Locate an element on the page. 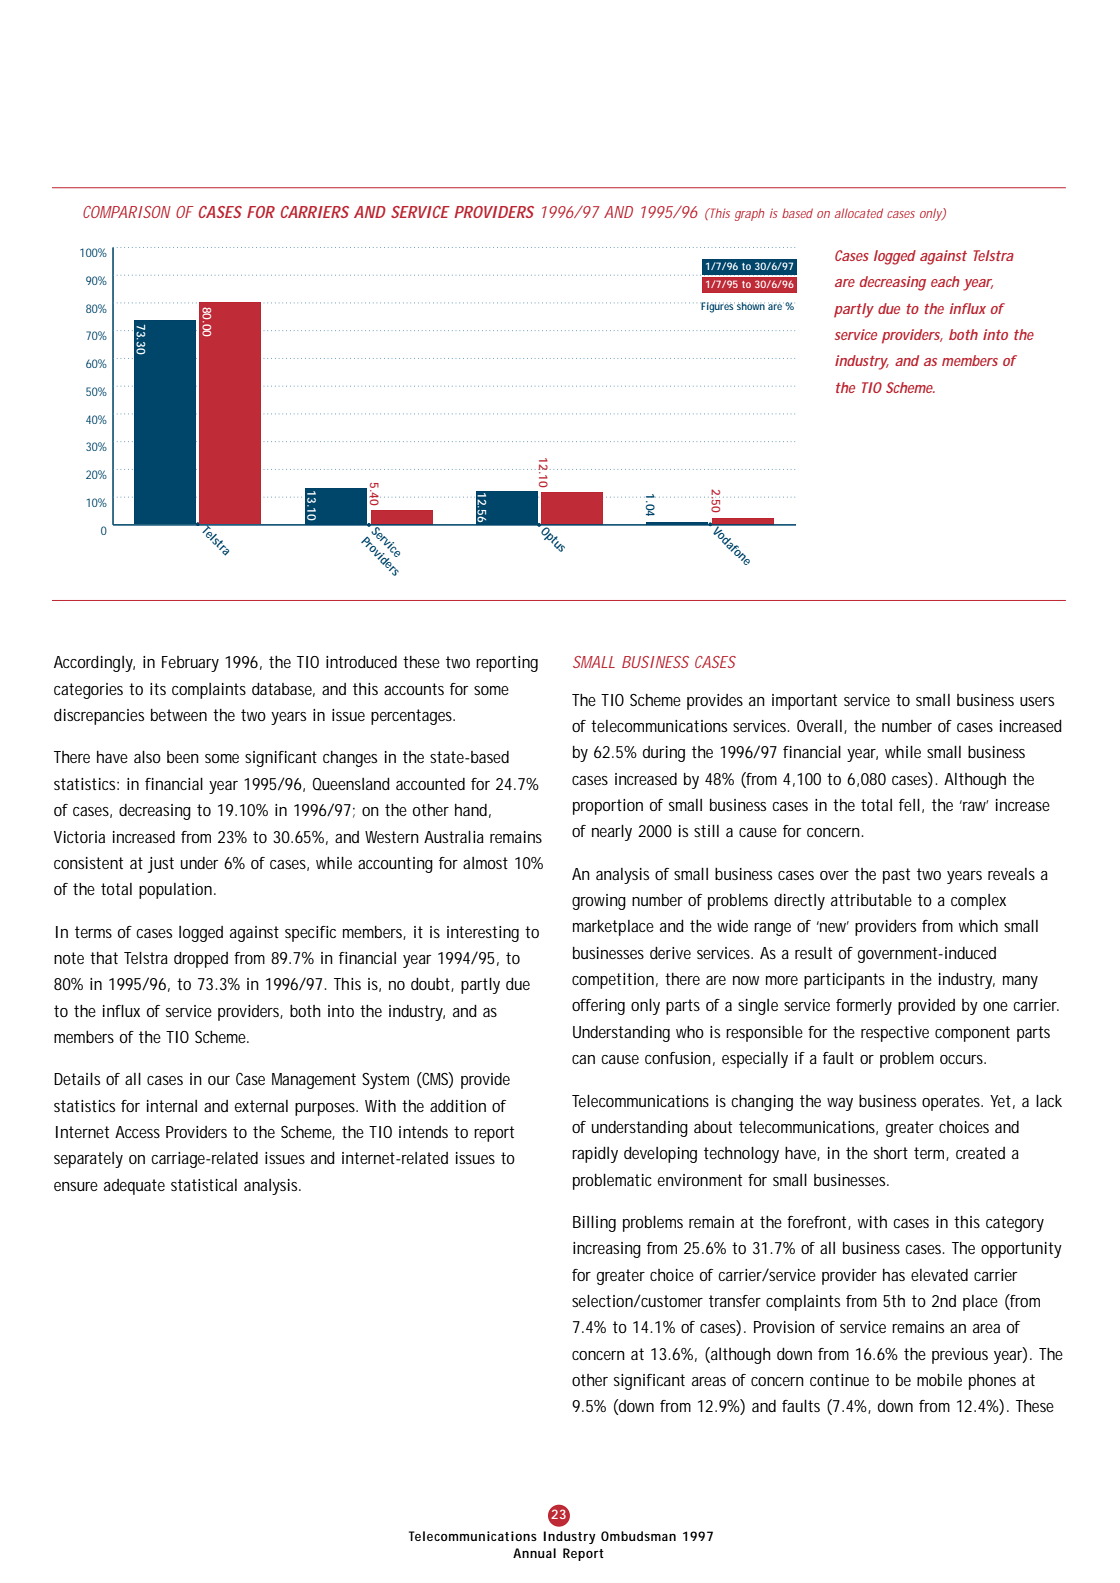 The image size is (1120, 1583). February is located at coordinates (190, 664).
